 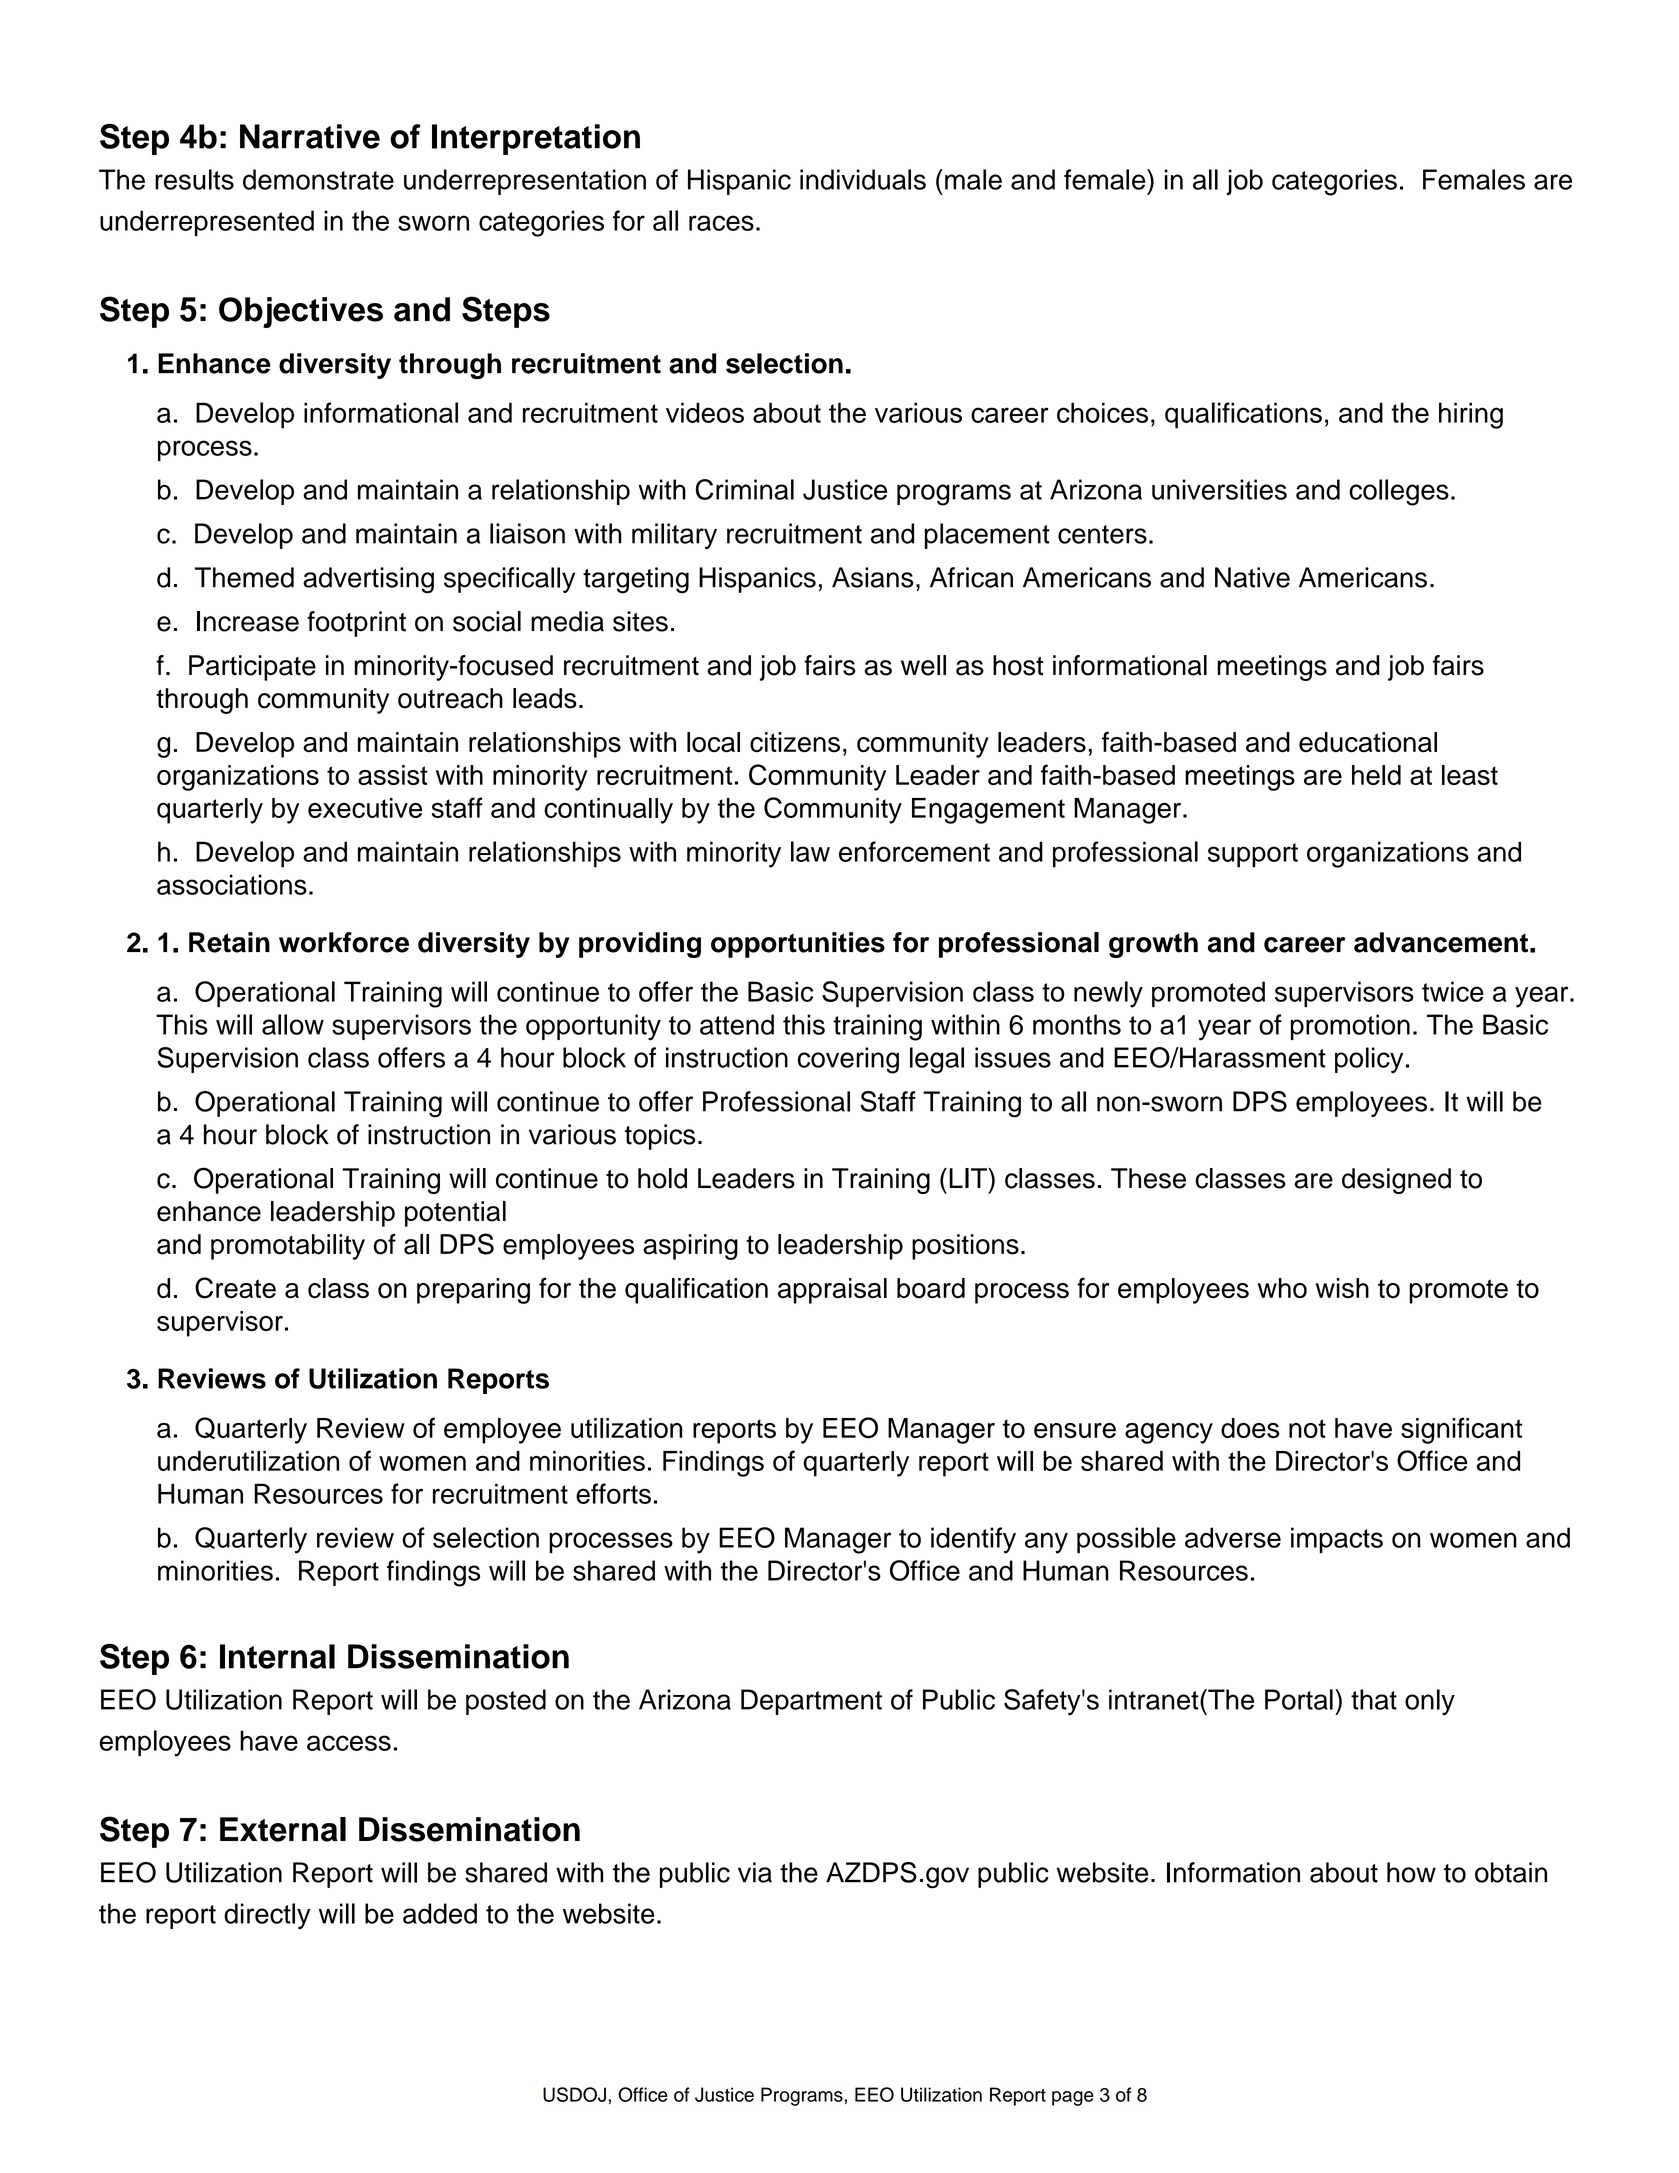 I want to click on hiring, so click(x=1471, y=415).
